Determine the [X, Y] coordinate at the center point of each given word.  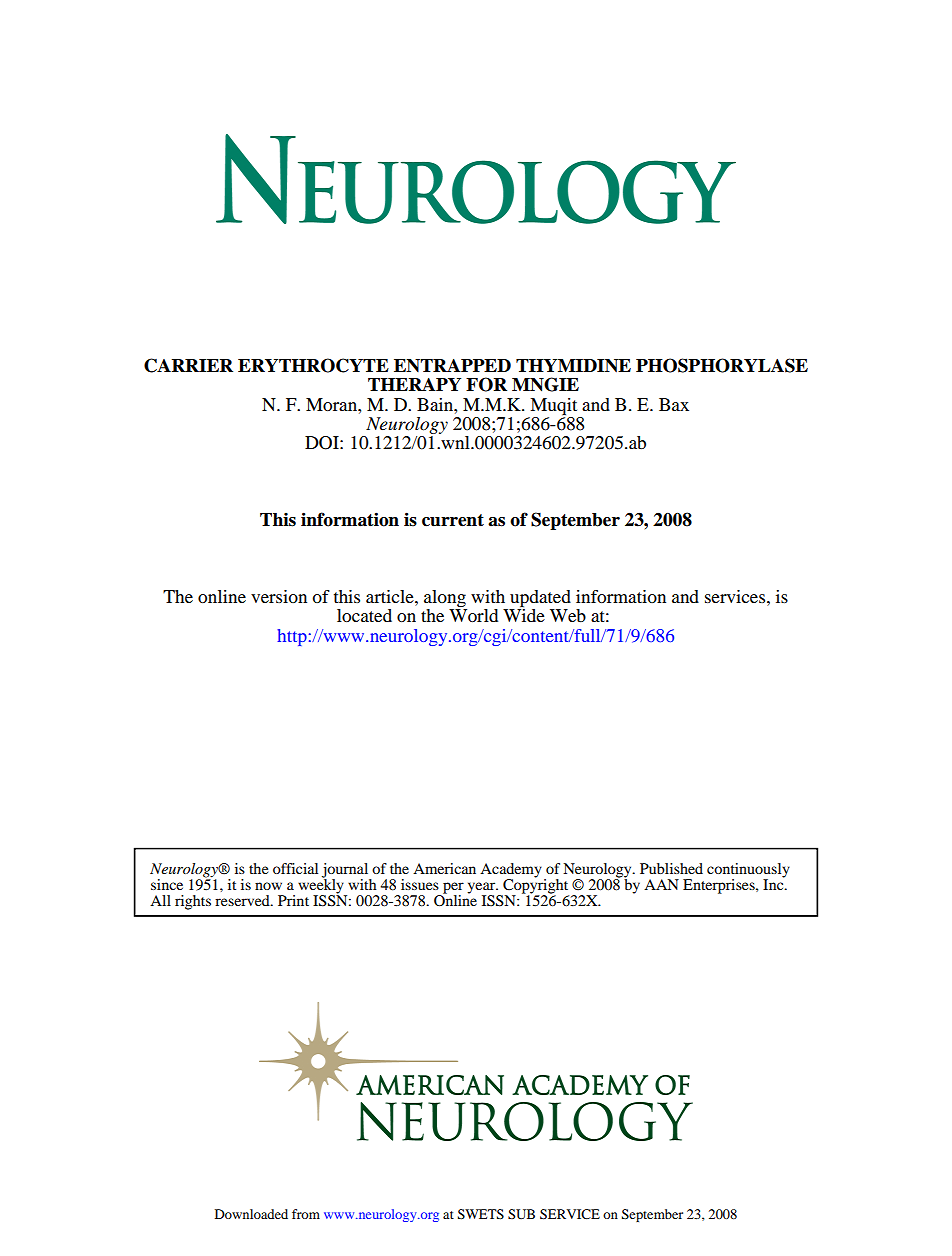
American [444, 868]
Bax [674, 404]
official [295, 868]
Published [671, 868]
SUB [521, 1214]
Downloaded [251, 1214]
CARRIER [188, 365]
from [306, 1214]
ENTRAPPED [452, 365]
